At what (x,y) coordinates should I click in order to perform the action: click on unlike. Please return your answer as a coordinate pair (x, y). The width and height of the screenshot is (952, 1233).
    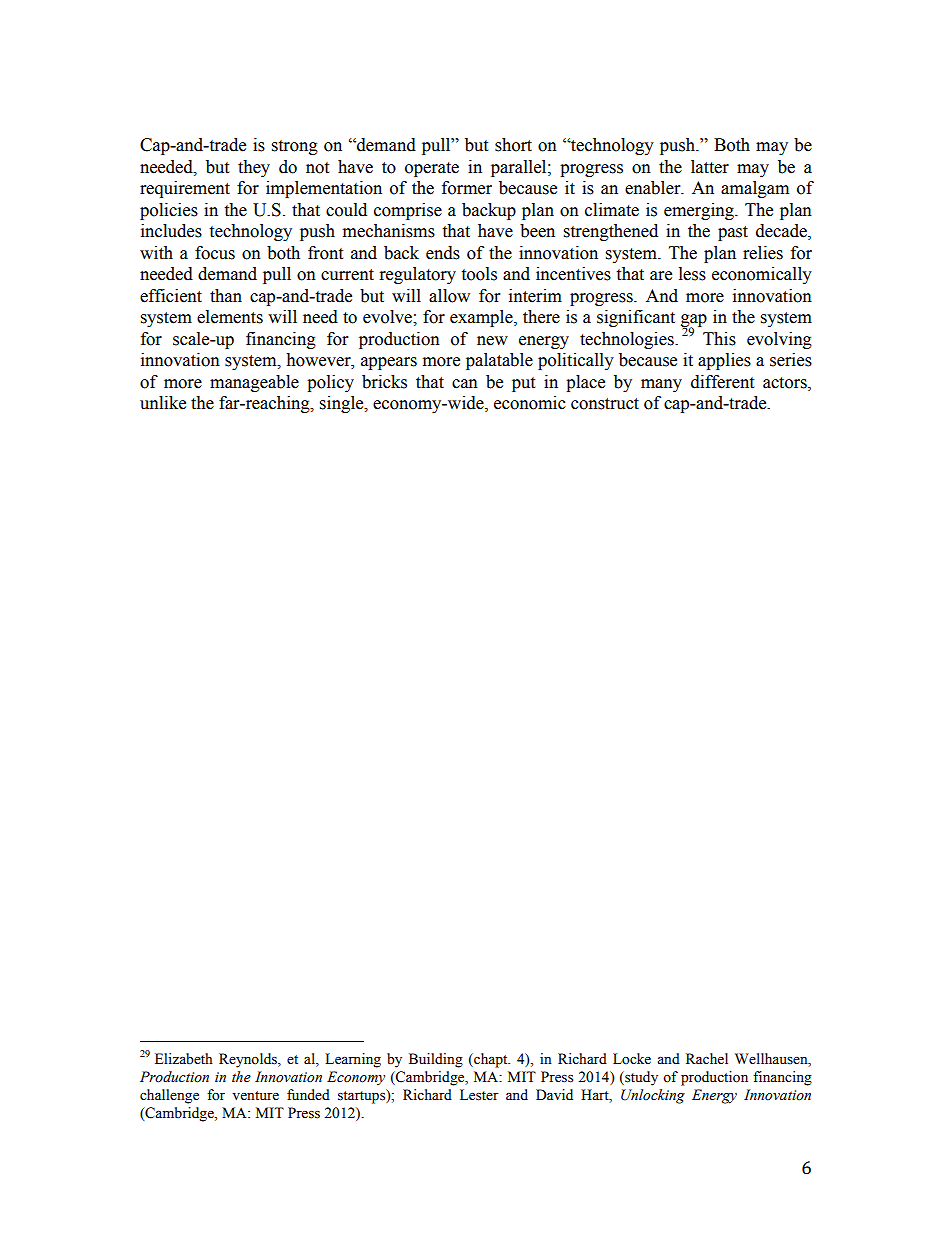
    Looking at the image, I should click on (163, 403).
